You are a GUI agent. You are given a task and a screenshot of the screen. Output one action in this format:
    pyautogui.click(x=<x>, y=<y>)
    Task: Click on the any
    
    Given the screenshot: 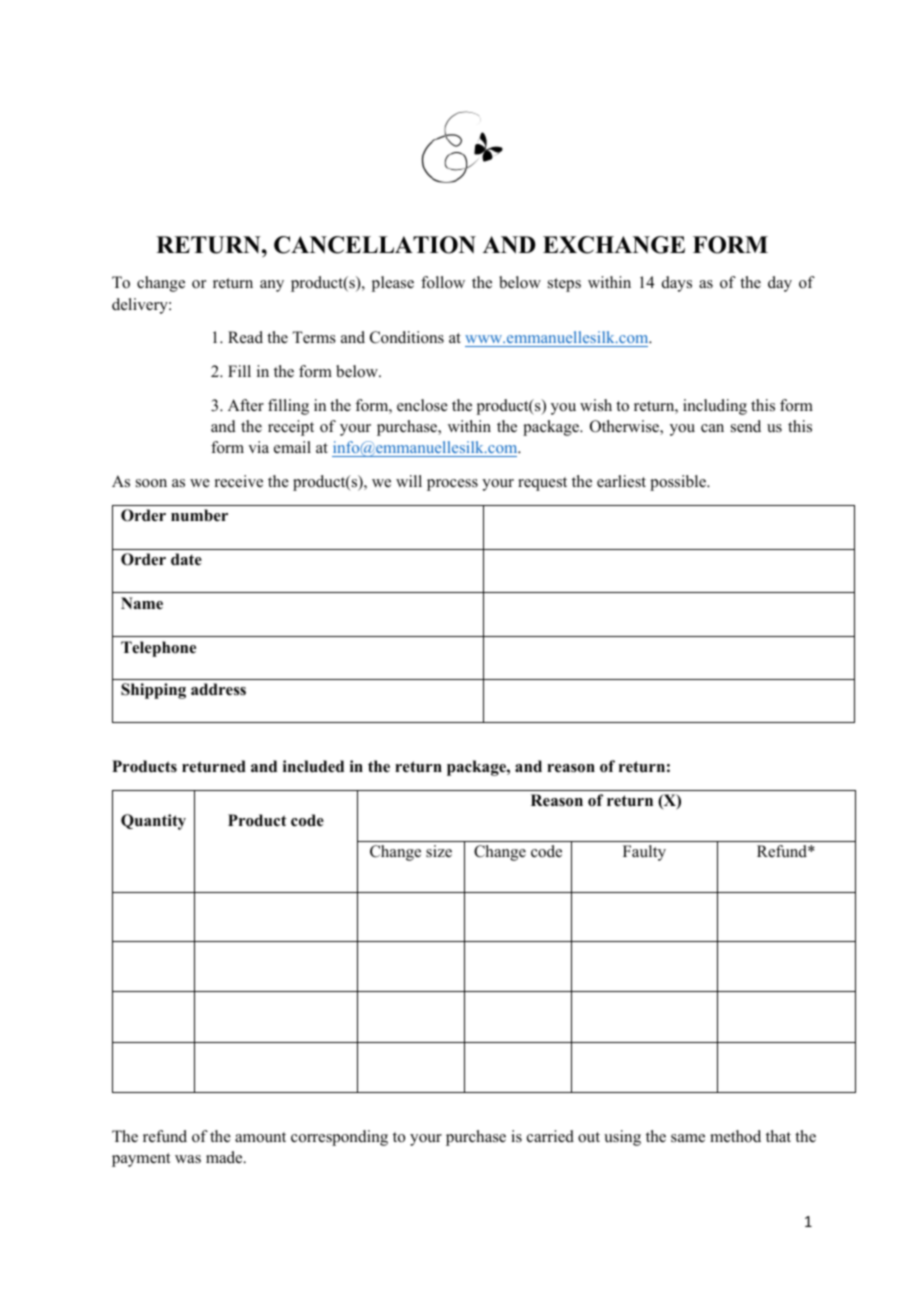 What is the action you would take?
    pyautogui.click(x=272, y=286)
